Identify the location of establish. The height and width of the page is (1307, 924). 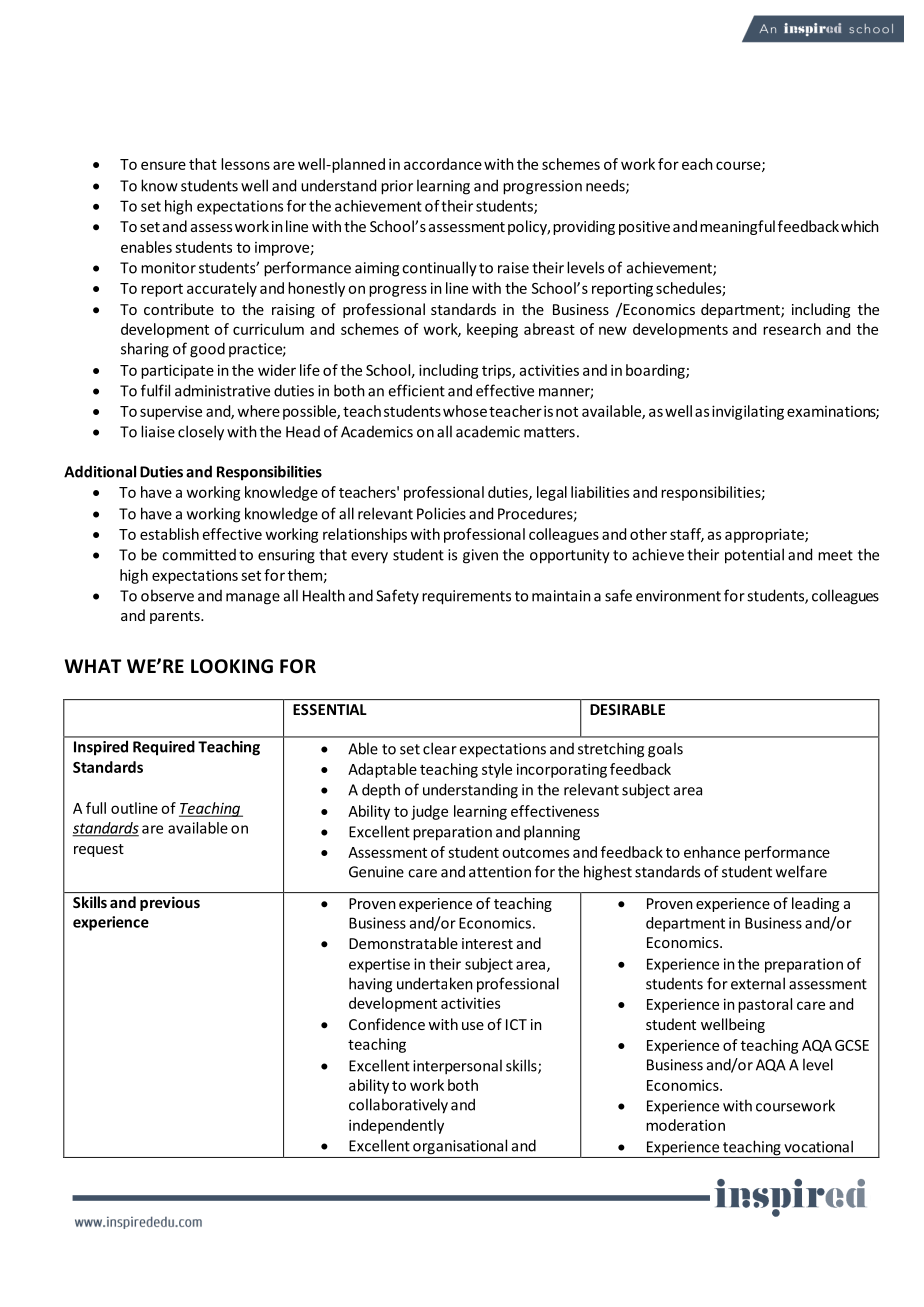
(169, 534).
